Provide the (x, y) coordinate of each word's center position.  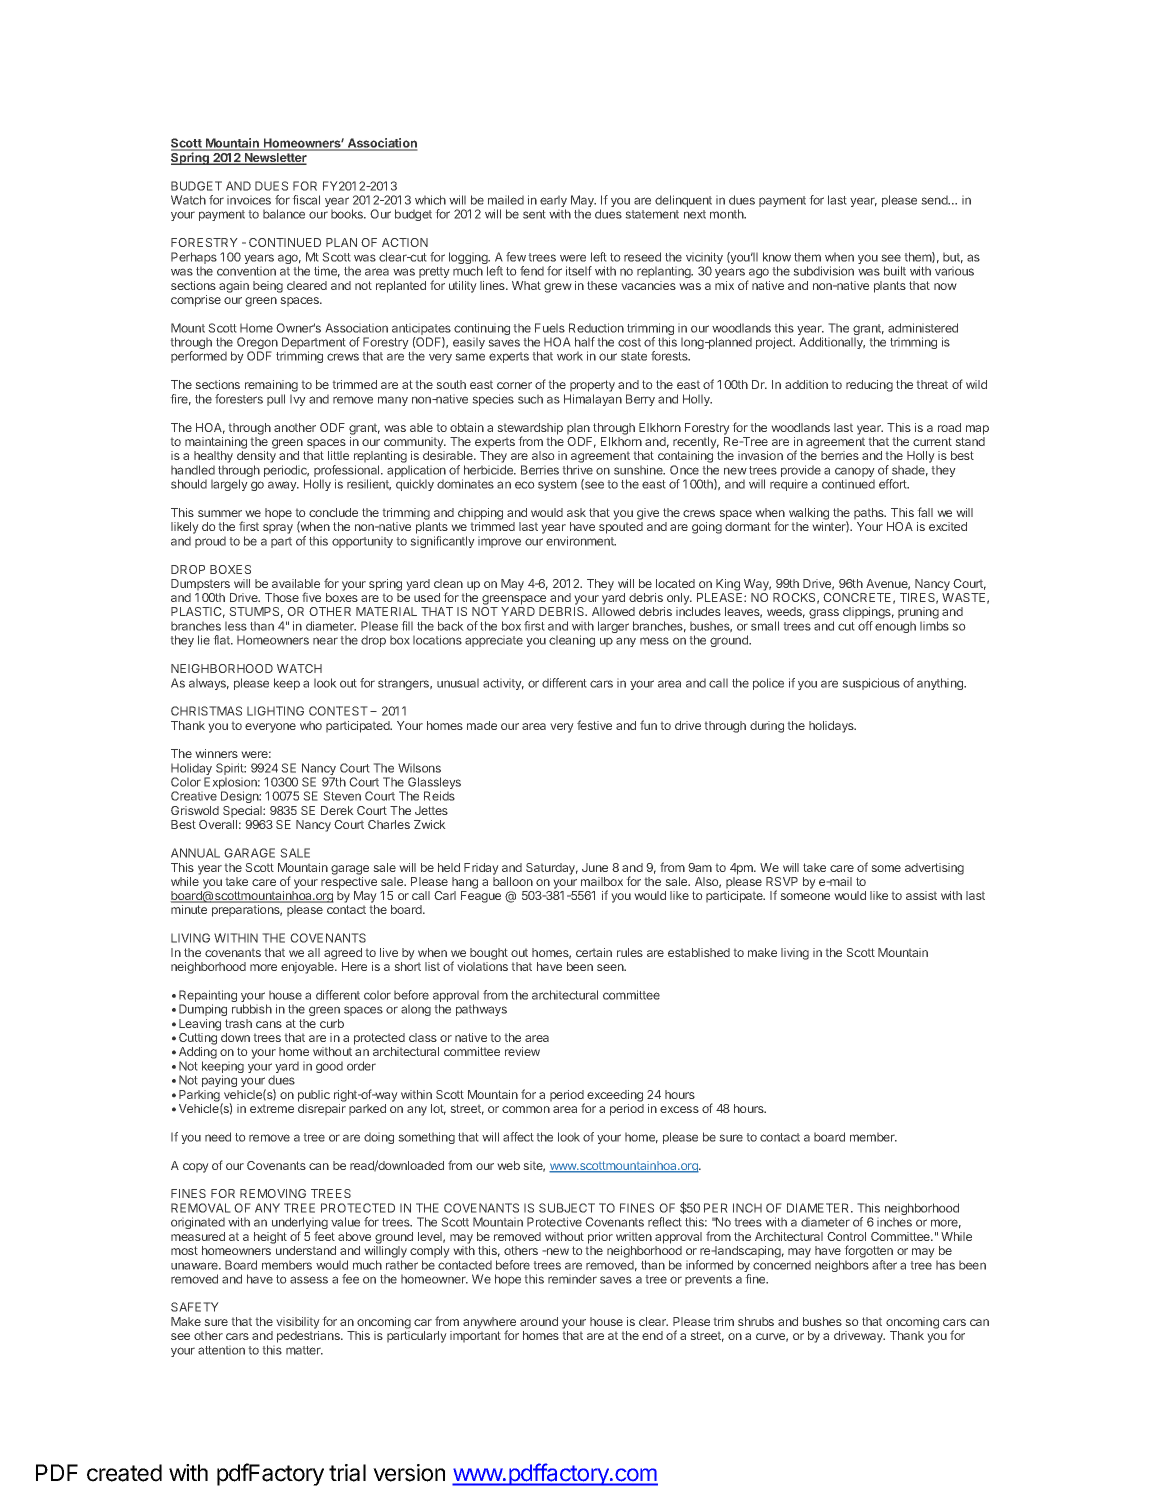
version (409, 1473)
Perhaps (194, 259)
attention (221, 1350)
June (595, 867)
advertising (934, 869)
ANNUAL (195, 853)
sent (534, 214)
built (895, 271)
